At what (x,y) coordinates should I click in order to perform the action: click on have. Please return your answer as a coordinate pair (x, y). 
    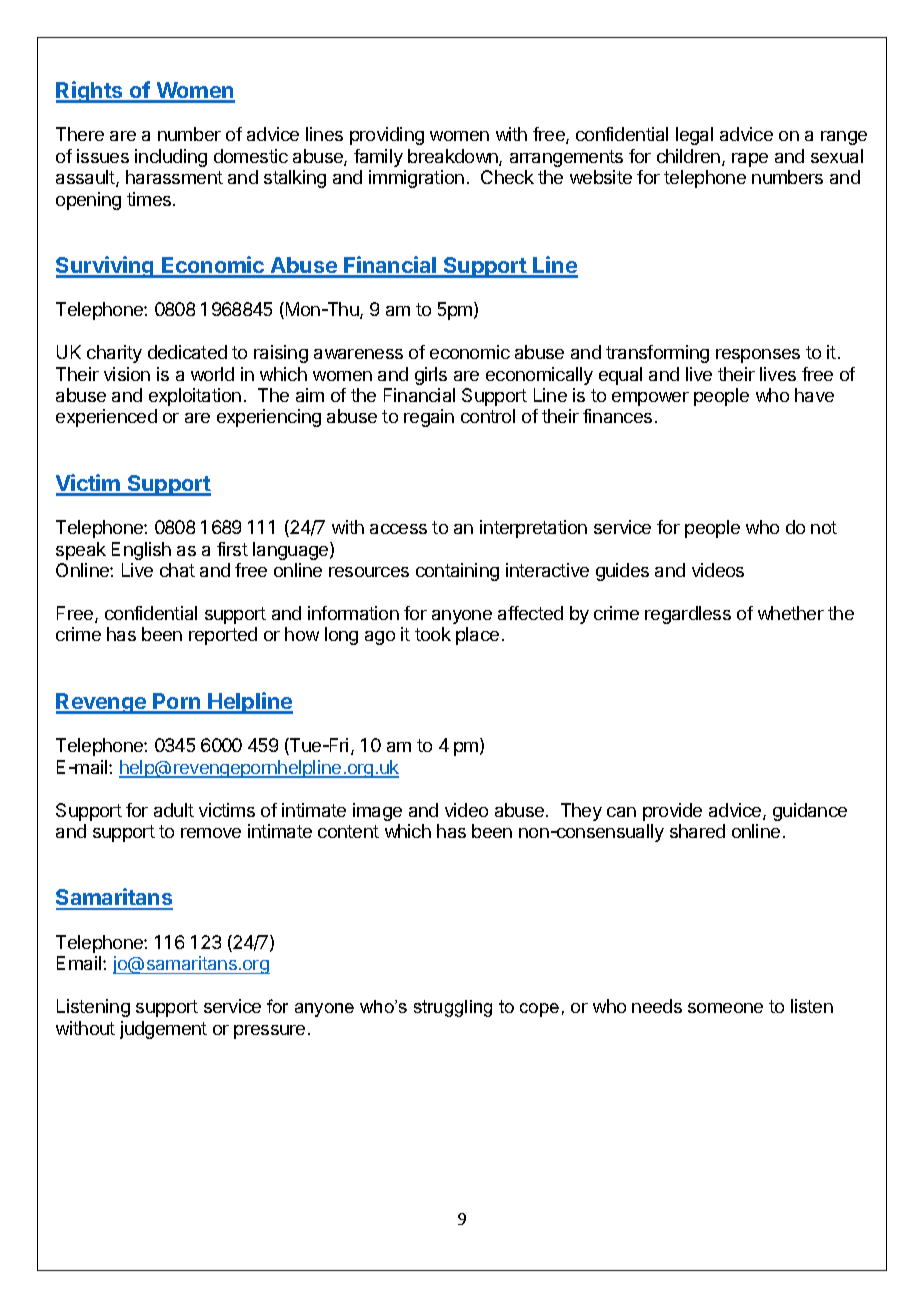
    Looking at the image, I should click on (814, 395).
